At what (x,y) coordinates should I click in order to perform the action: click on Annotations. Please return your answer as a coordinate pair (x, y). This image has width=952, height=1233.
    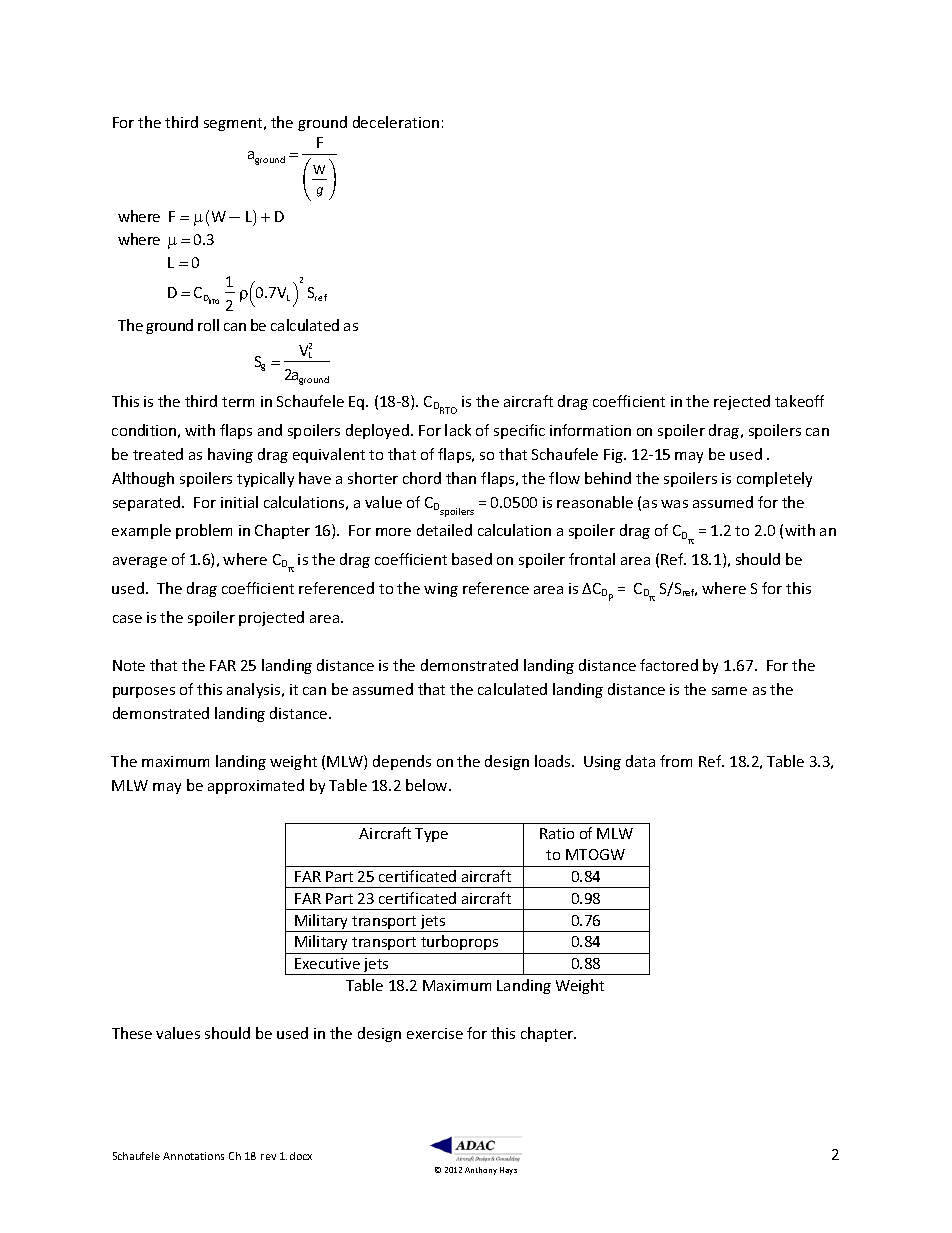
    Looking at the image, I should click on (193, 1156).
